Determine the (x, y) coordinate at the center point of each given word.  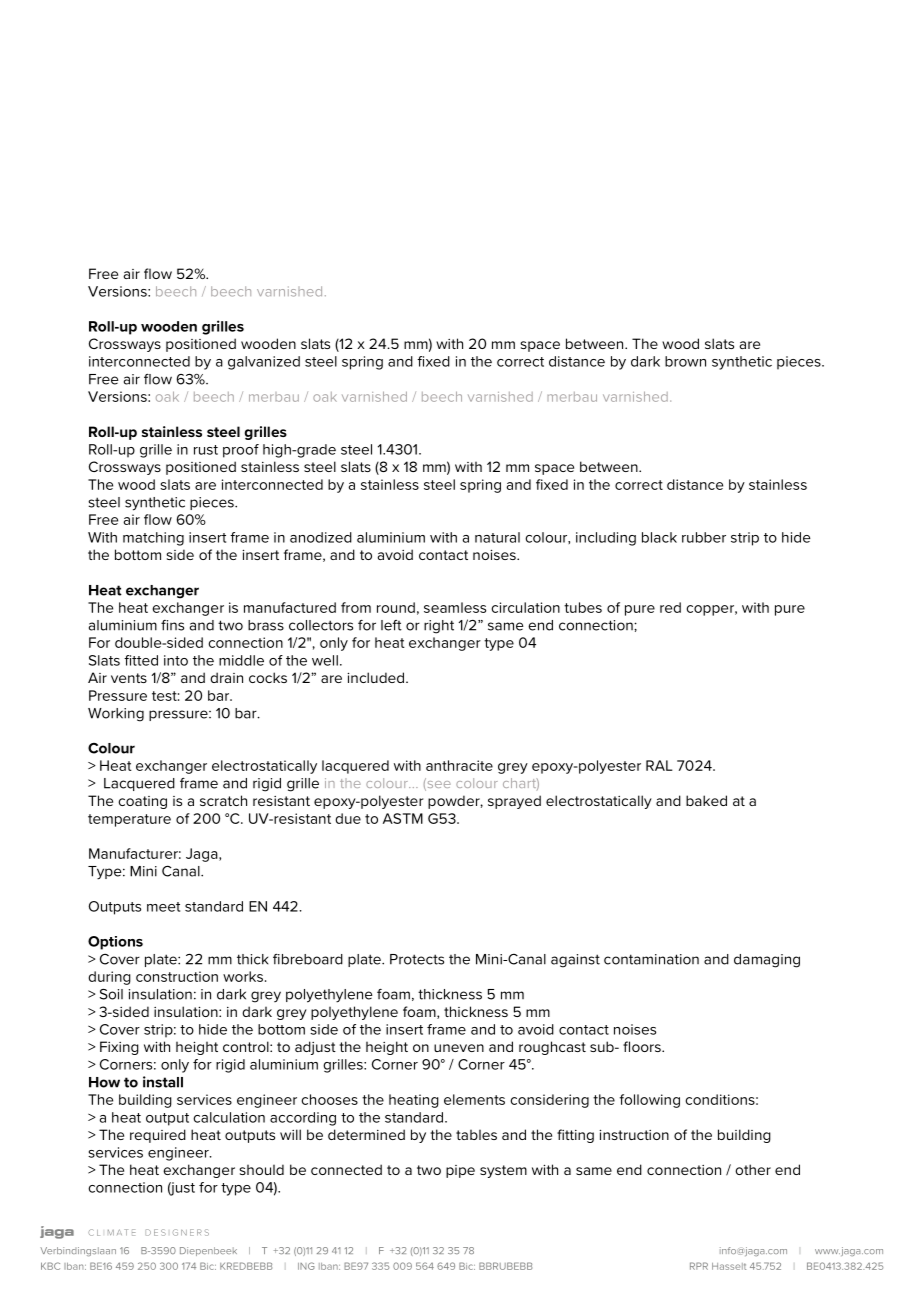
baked (706, 800)
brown (685, 361)
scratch (223, 800)
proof (241, 451)
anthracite (459, 765)
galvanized (264, 363)
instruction (634, 1134)
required (158, 1136)
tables (476, 1134)
